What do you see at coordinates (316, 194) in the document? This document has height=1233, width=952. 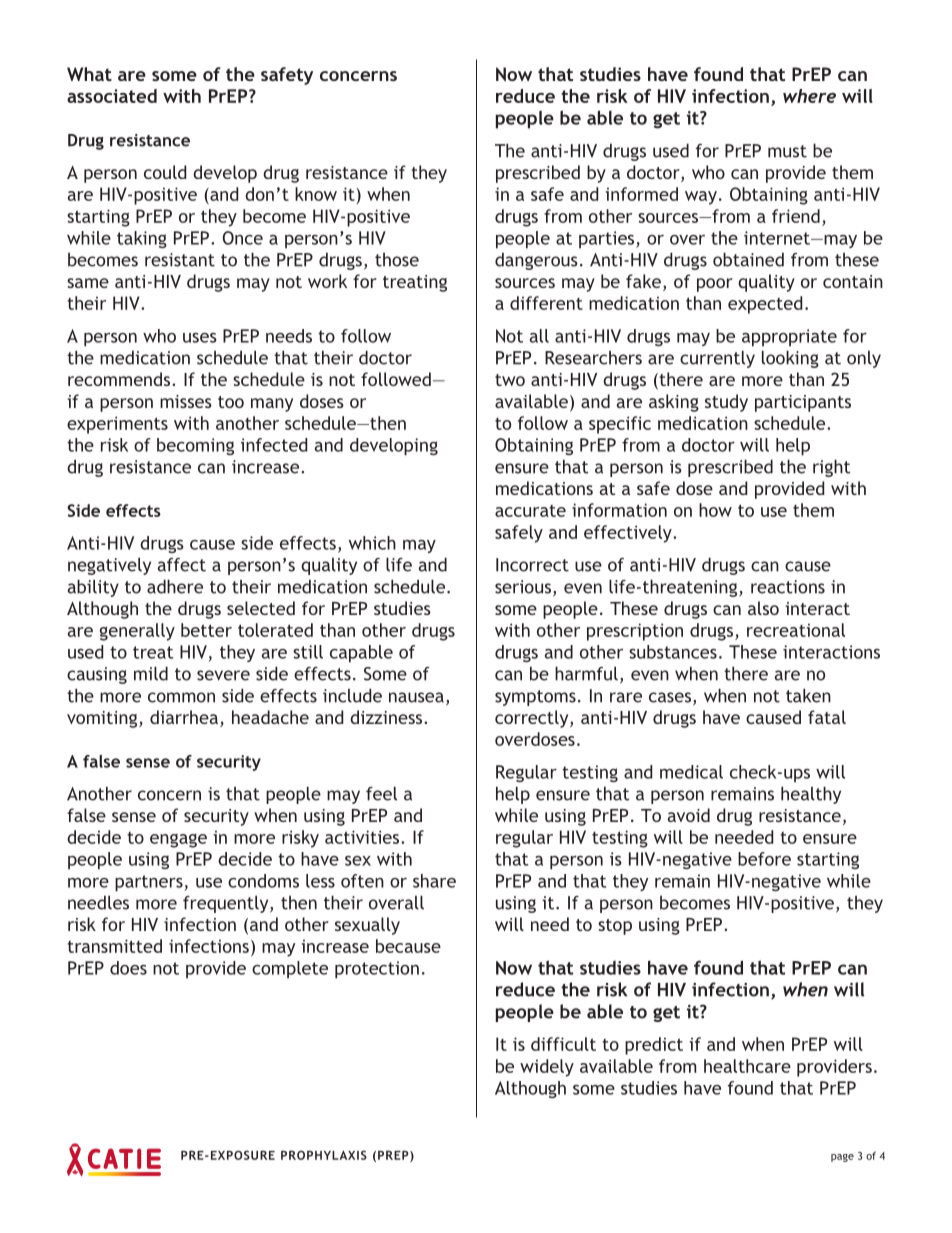 I see `know` at bounding box center [316, 194].
